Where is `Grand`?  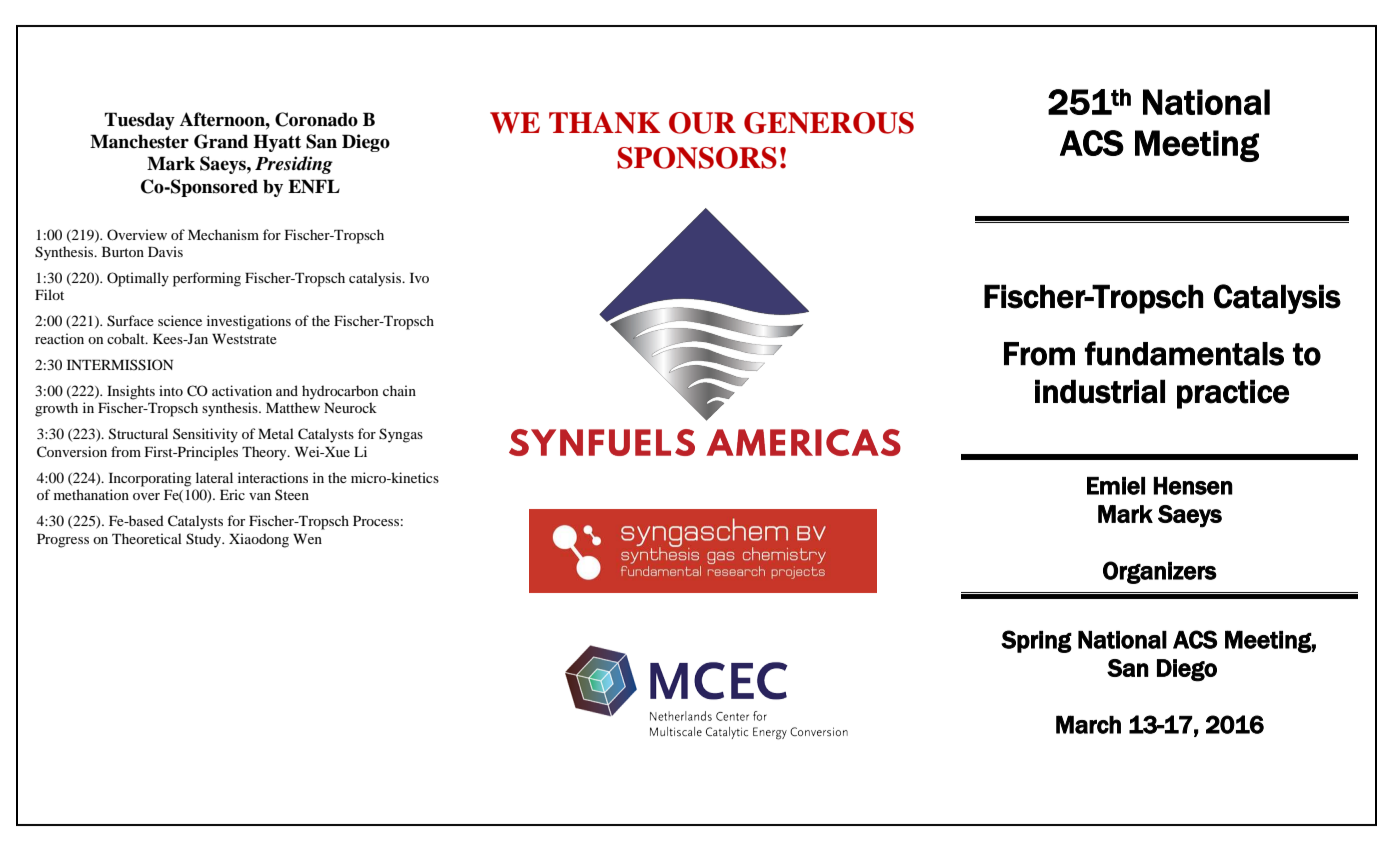
Grand is located at coordinates (221, 141).
